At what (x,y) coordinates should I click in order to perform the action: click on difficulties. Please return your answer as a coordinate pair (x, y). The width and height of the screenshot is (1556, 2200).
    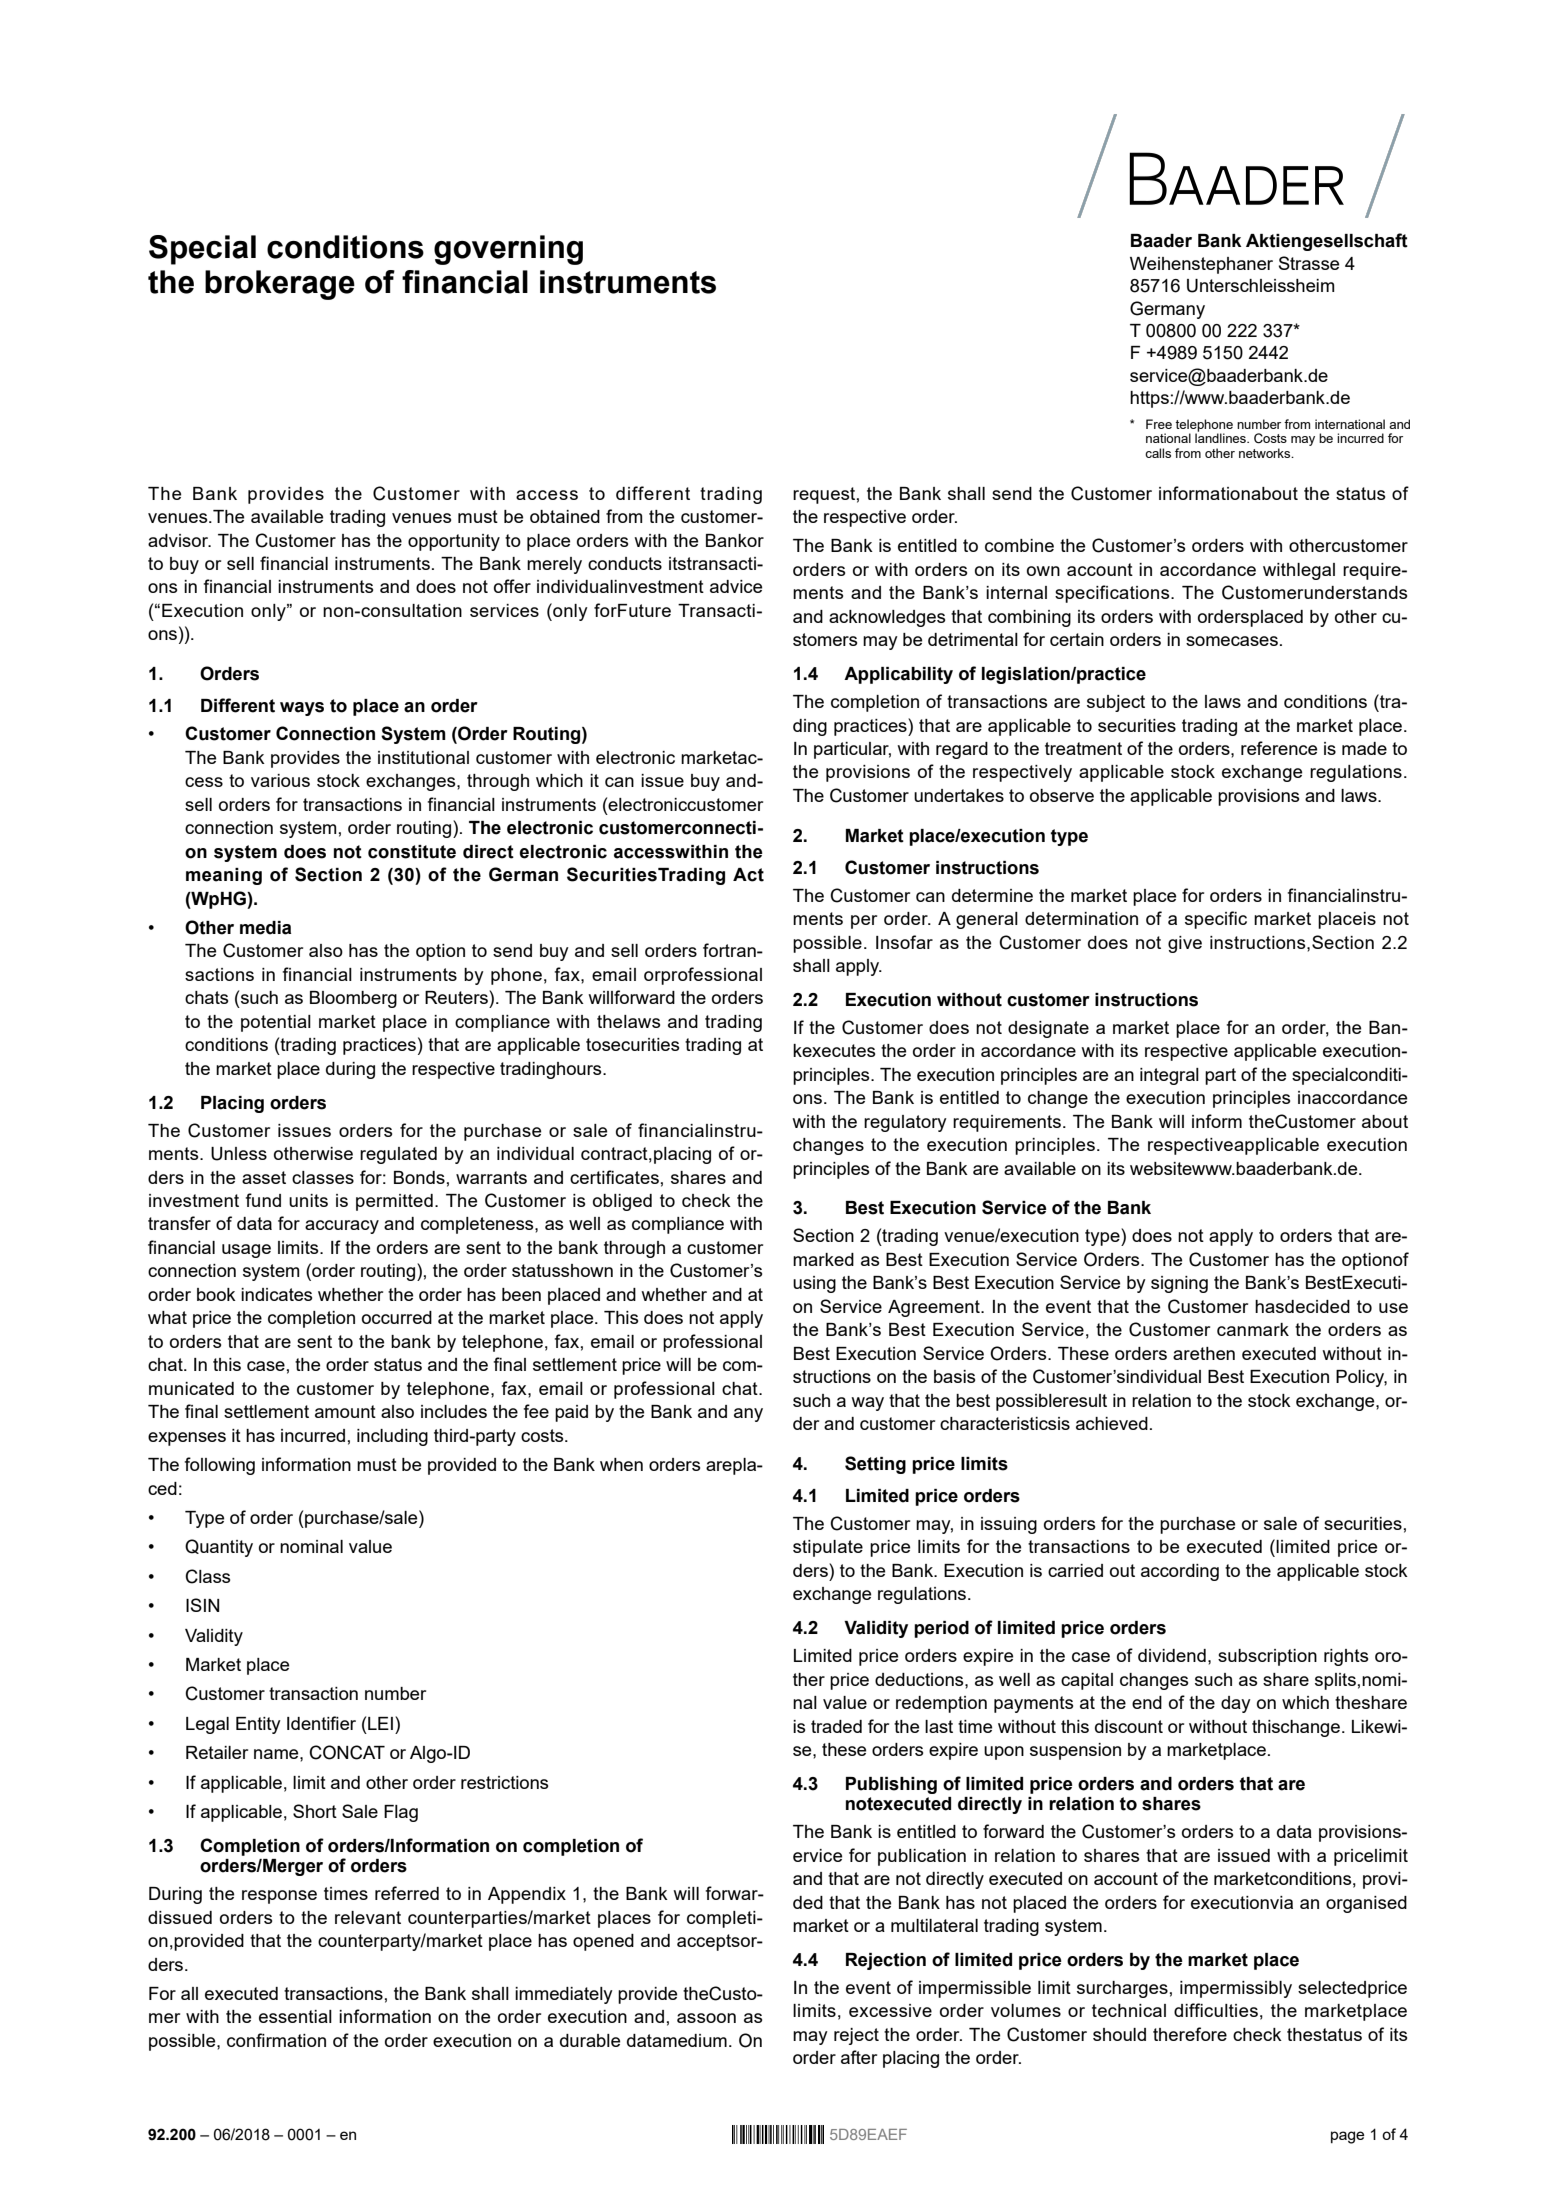
    Looking at the image, I should click on (1216, 2010).
